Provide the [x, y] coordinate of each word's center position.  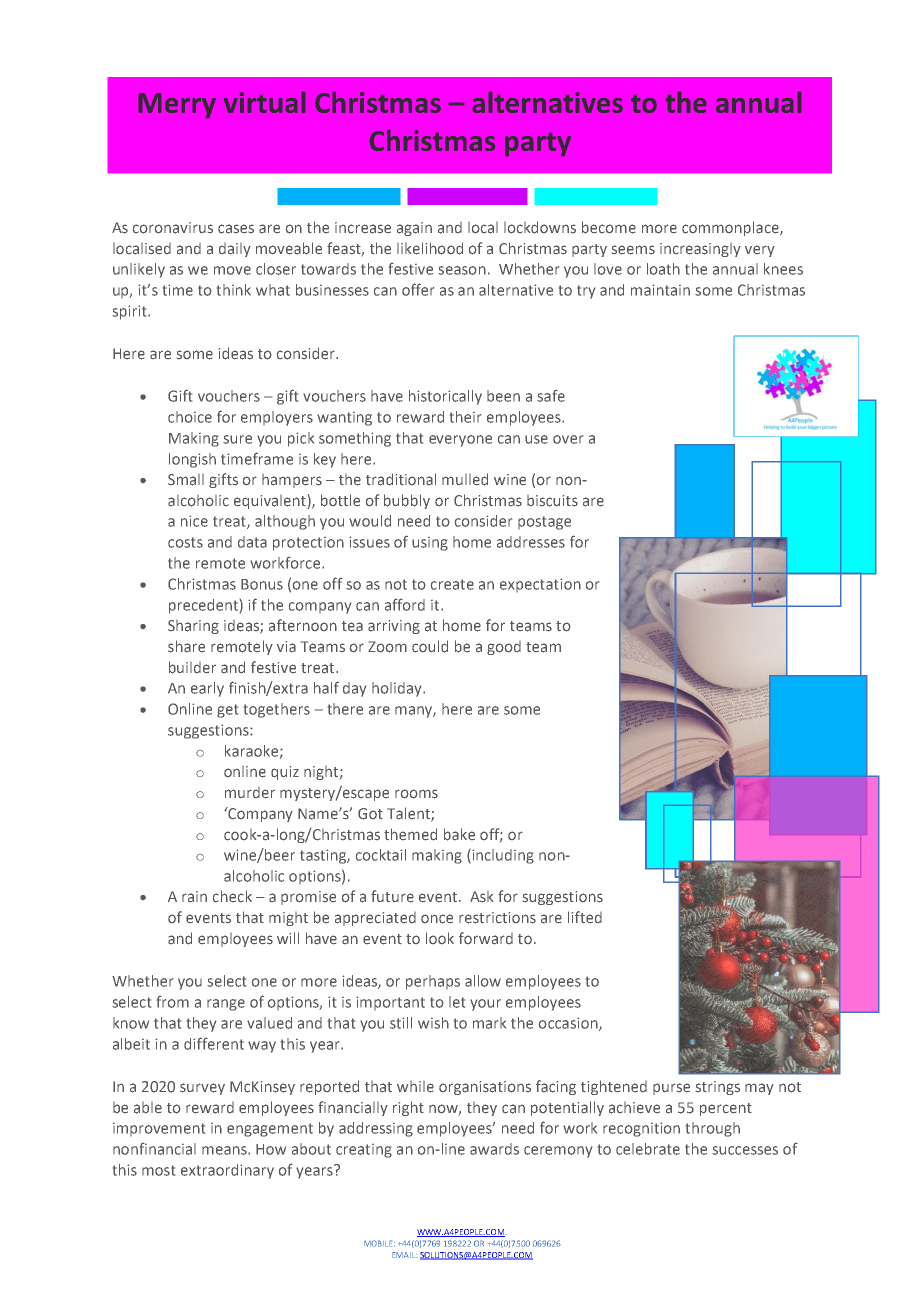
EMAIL [405, 1255]
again [414, 229]
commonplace [731, 228]
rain [194, 897]
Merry [177, 106]
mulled [465, 479]
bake [459, 834]
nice [194, 521]
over [568, 439]
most [158, 1170]
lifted [585, 917]
